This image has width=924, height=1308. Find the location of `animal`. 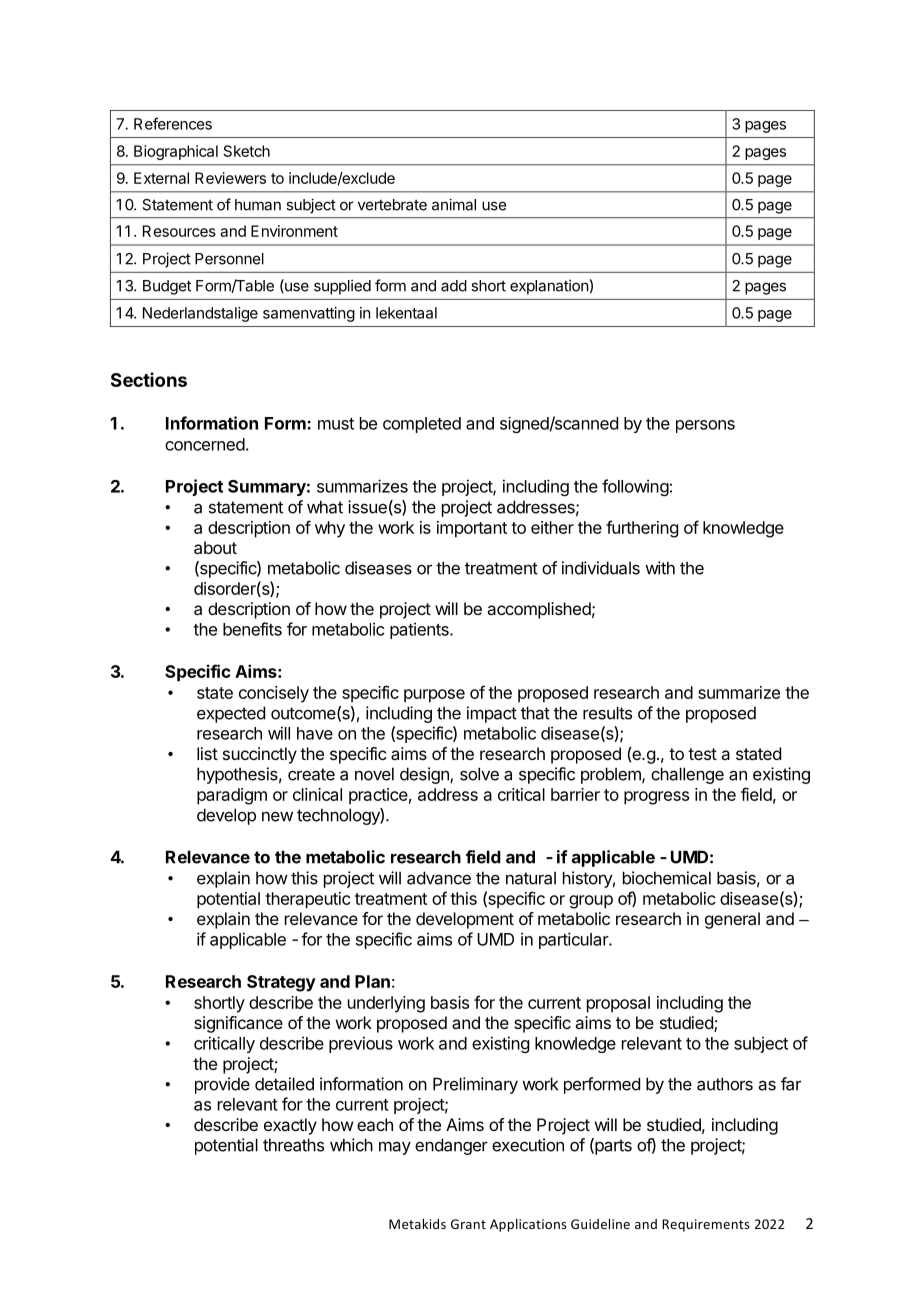

animal is located at coordinates (454, 204).
